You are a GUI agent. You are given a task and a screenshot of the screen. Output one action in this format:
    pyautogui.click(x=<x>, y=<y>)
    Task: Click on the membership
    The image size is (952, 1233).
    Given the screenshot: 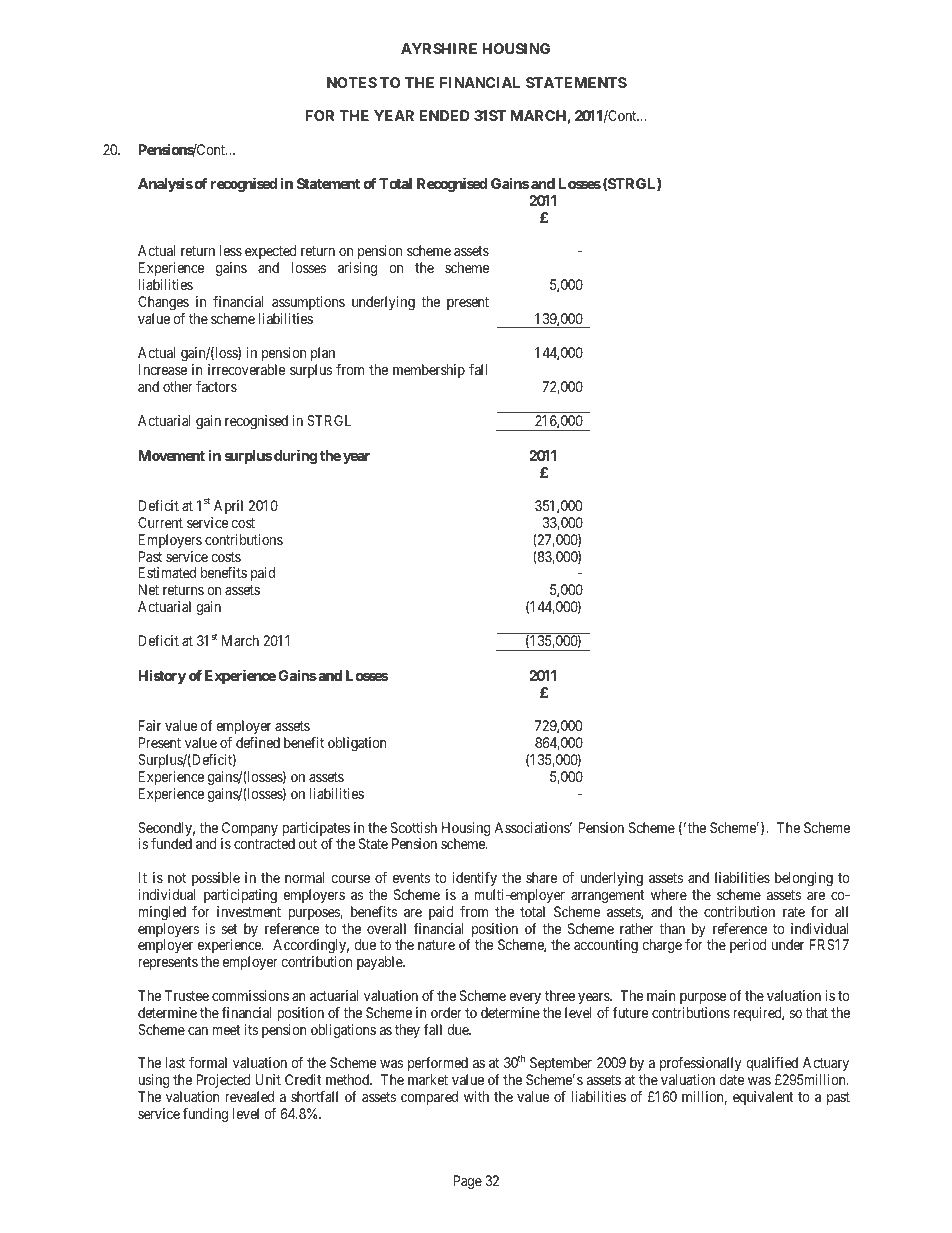 What is the action you would take?
    pyautogui.click(x=429, y=371)
